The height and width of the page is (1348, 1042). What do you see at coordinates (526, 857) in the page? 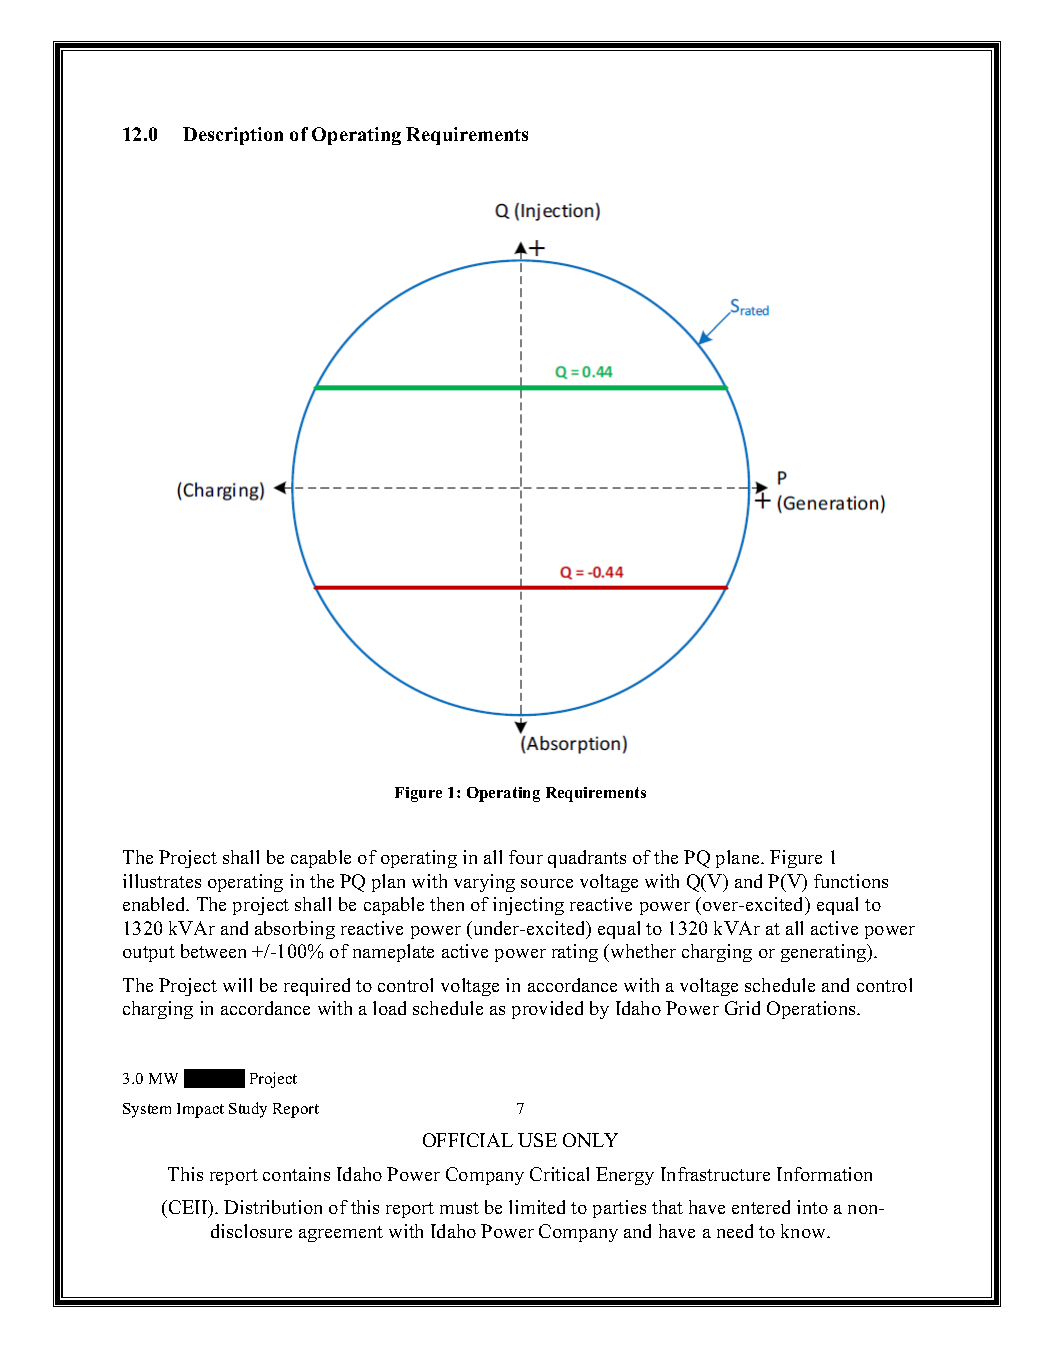
I see `four` at bounding box center [526, 857].
